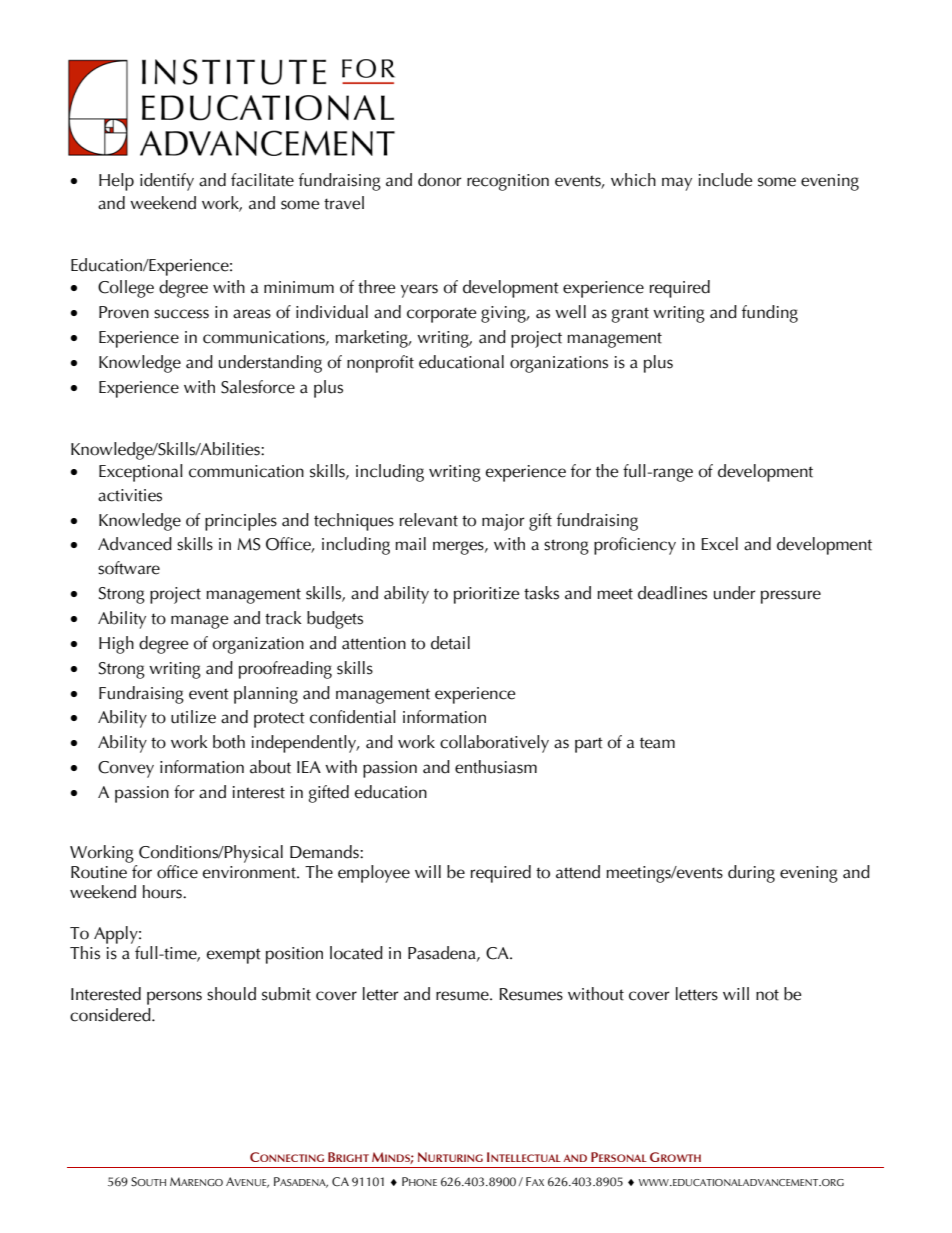 The image size is (952, 1233). I want to click on identify, so click(167, 182).
